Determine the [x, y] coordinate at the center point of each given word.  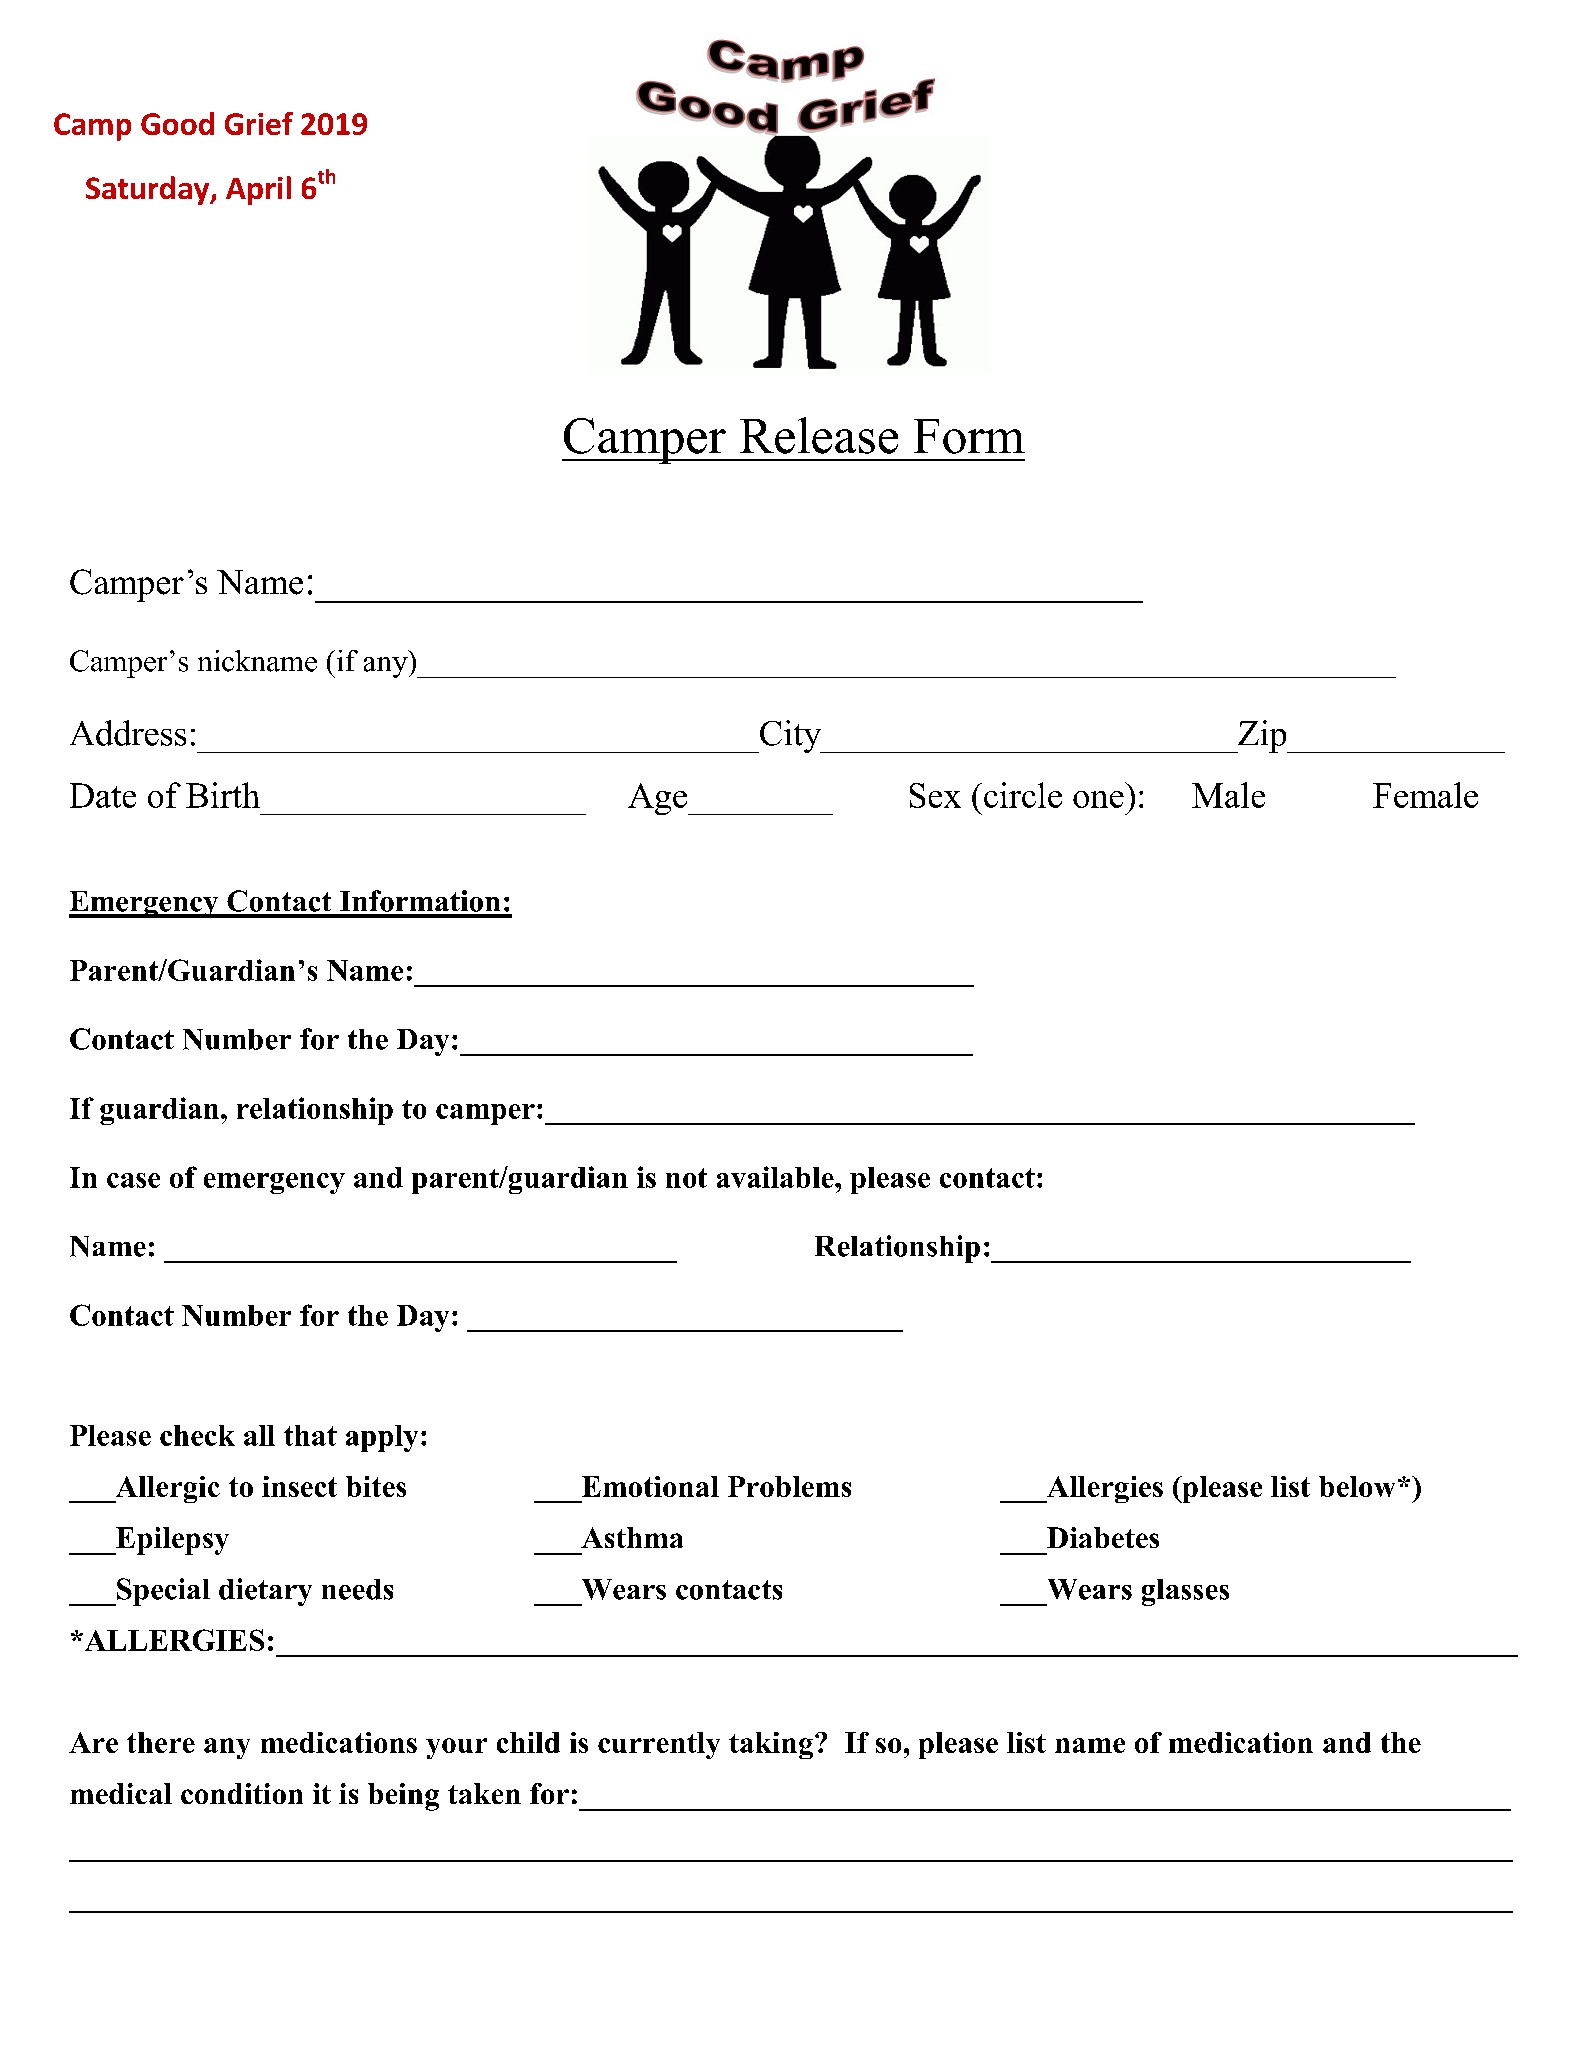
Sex [935, 795]
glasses [1185, 1592]
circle [1023, 795]
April [258, 190]
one [1098, 799]
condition [242, 1793]
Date [103, 795]
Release [819, 435]
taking [771, 1745]
